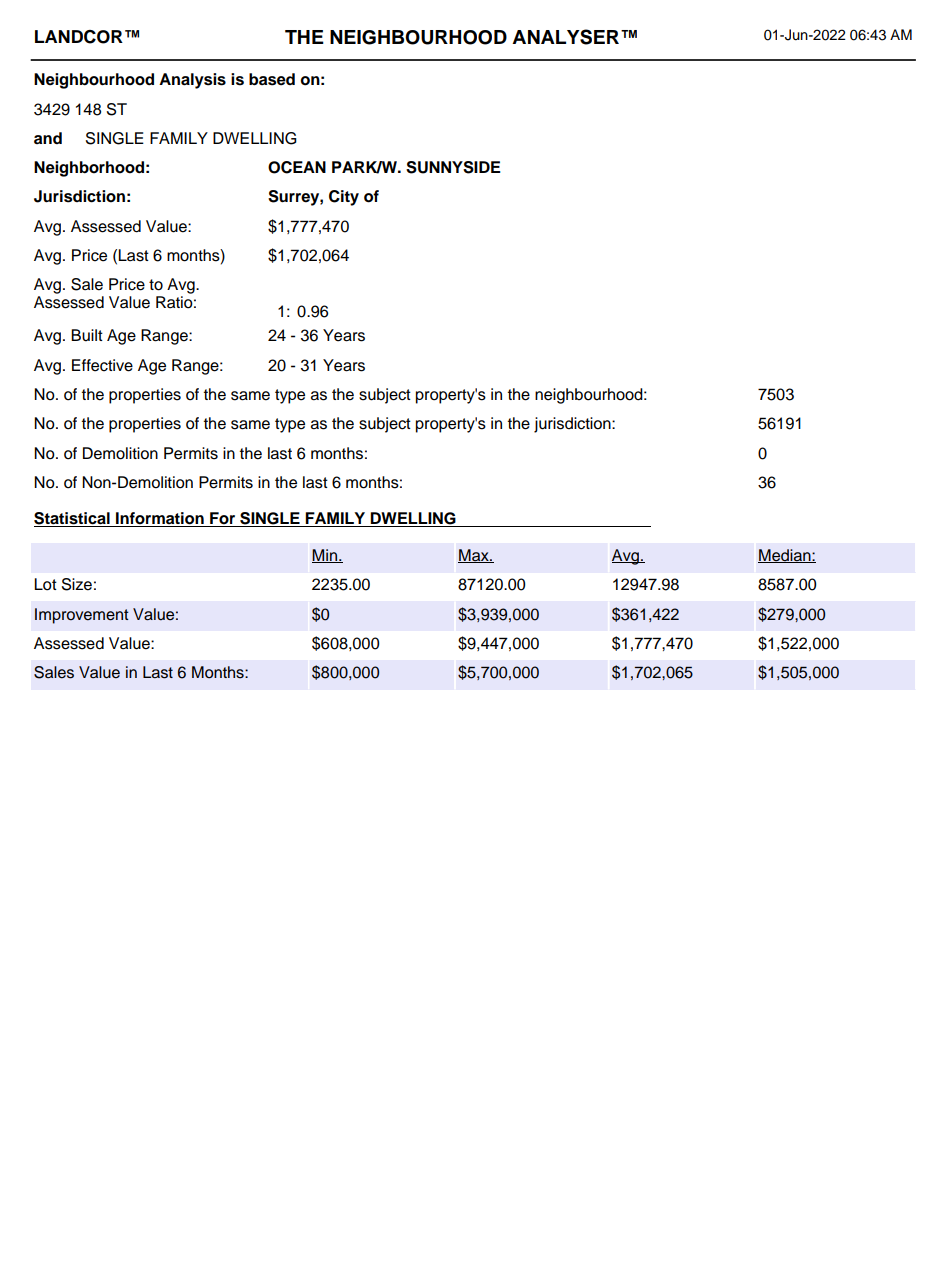 The height and width of the screenshot is (1288, 951). I want to click on Information, so click(160, 519).
